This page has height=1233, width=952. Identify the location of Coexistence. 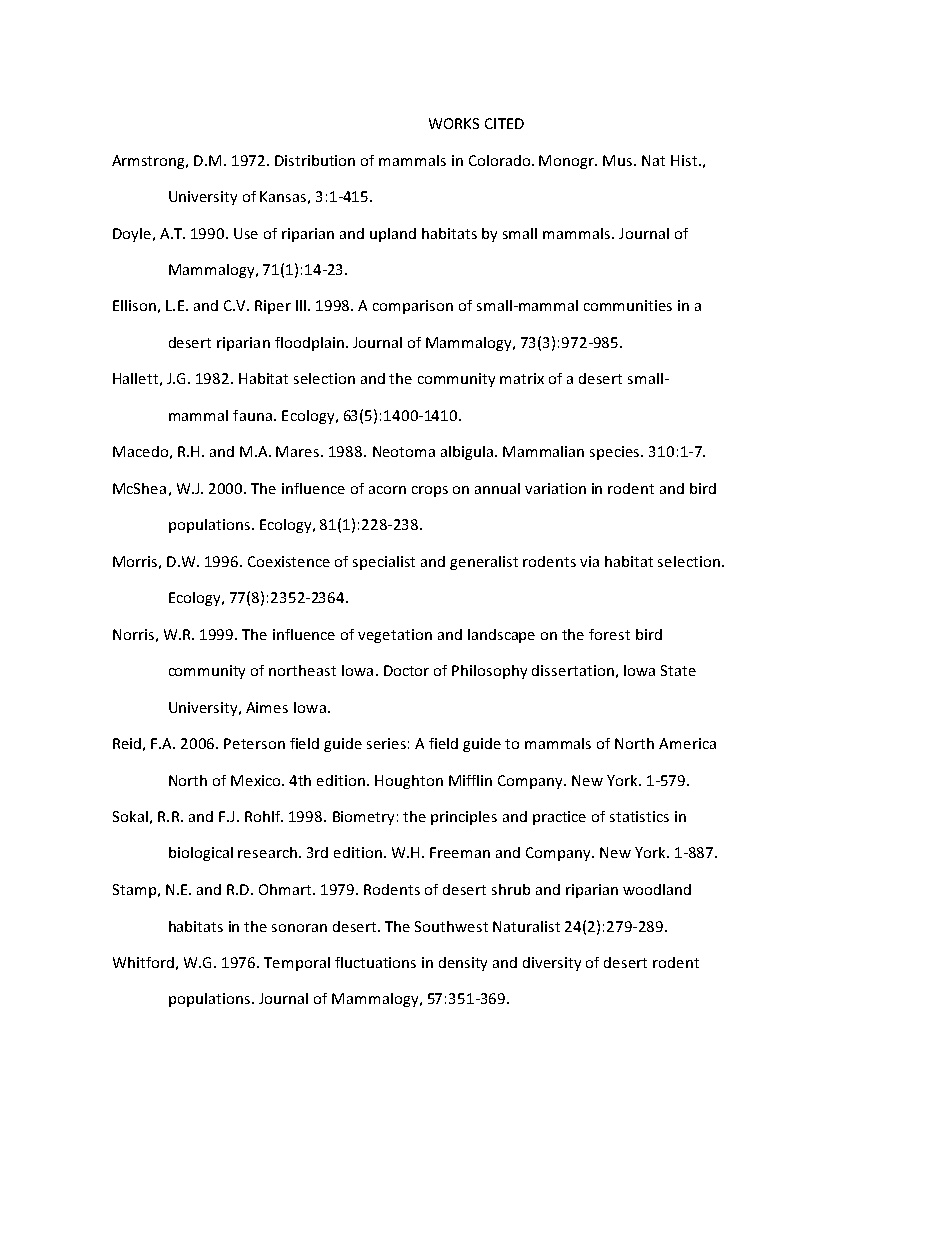
(289, 561).
